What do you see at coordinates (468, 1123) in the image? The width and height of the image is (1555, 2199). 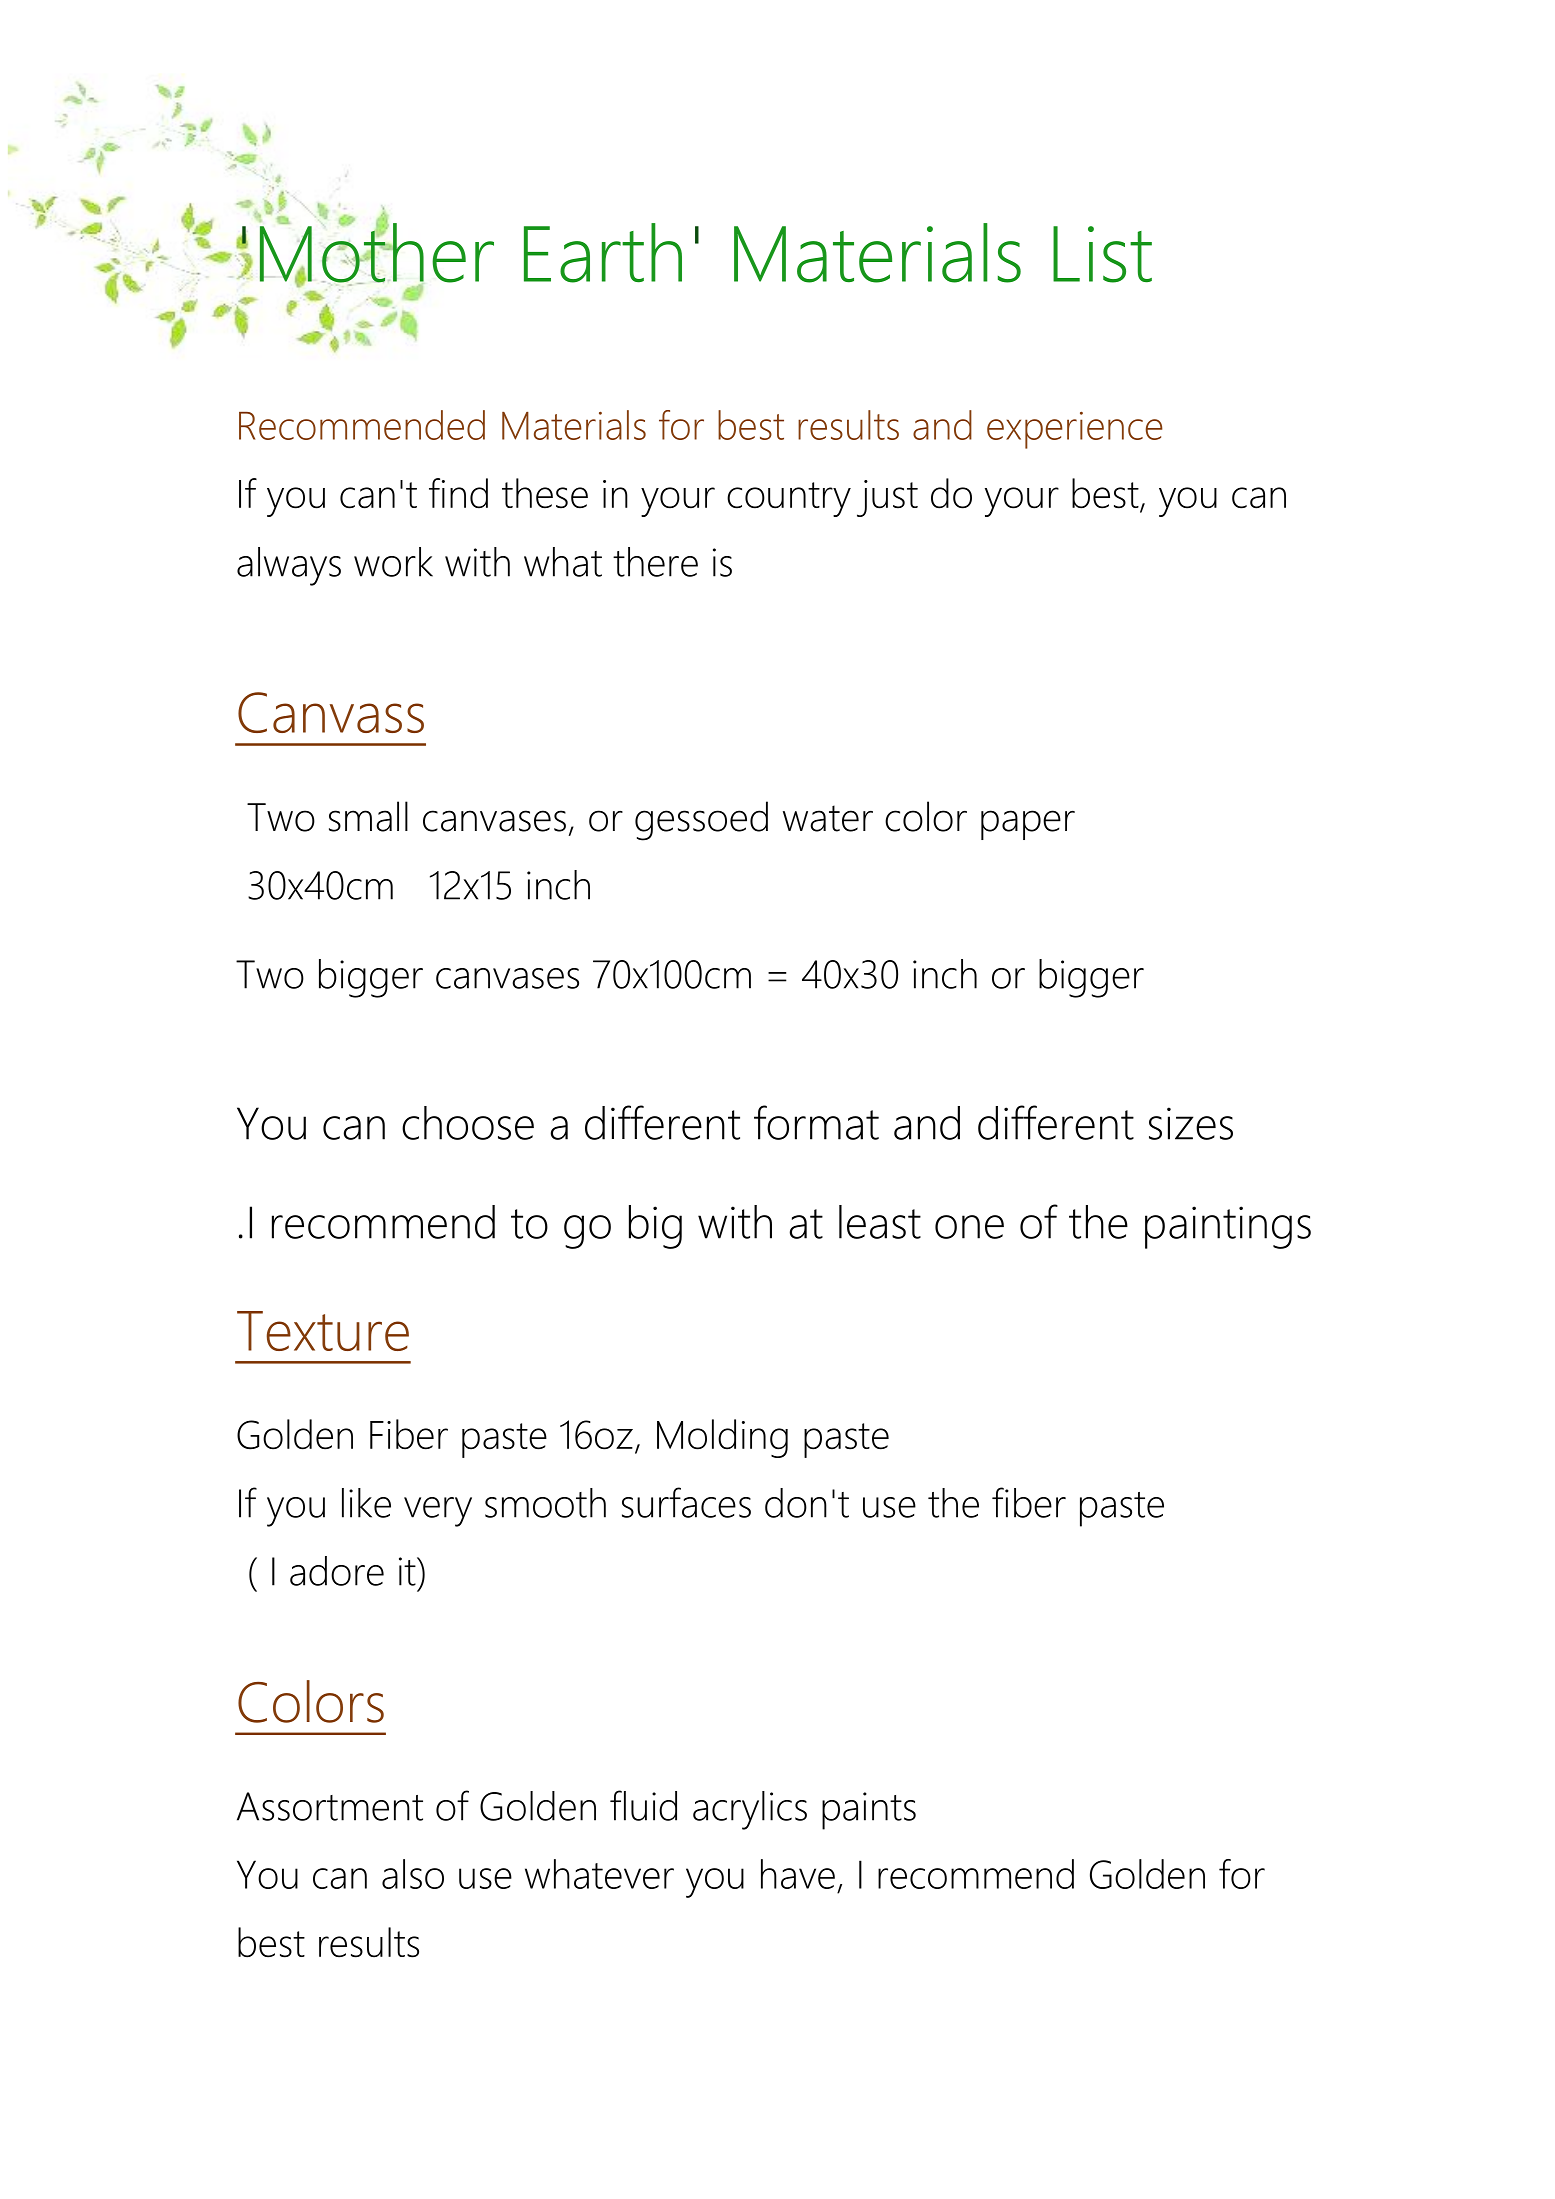 I see `choose` at bounding box center [468, 1123].
